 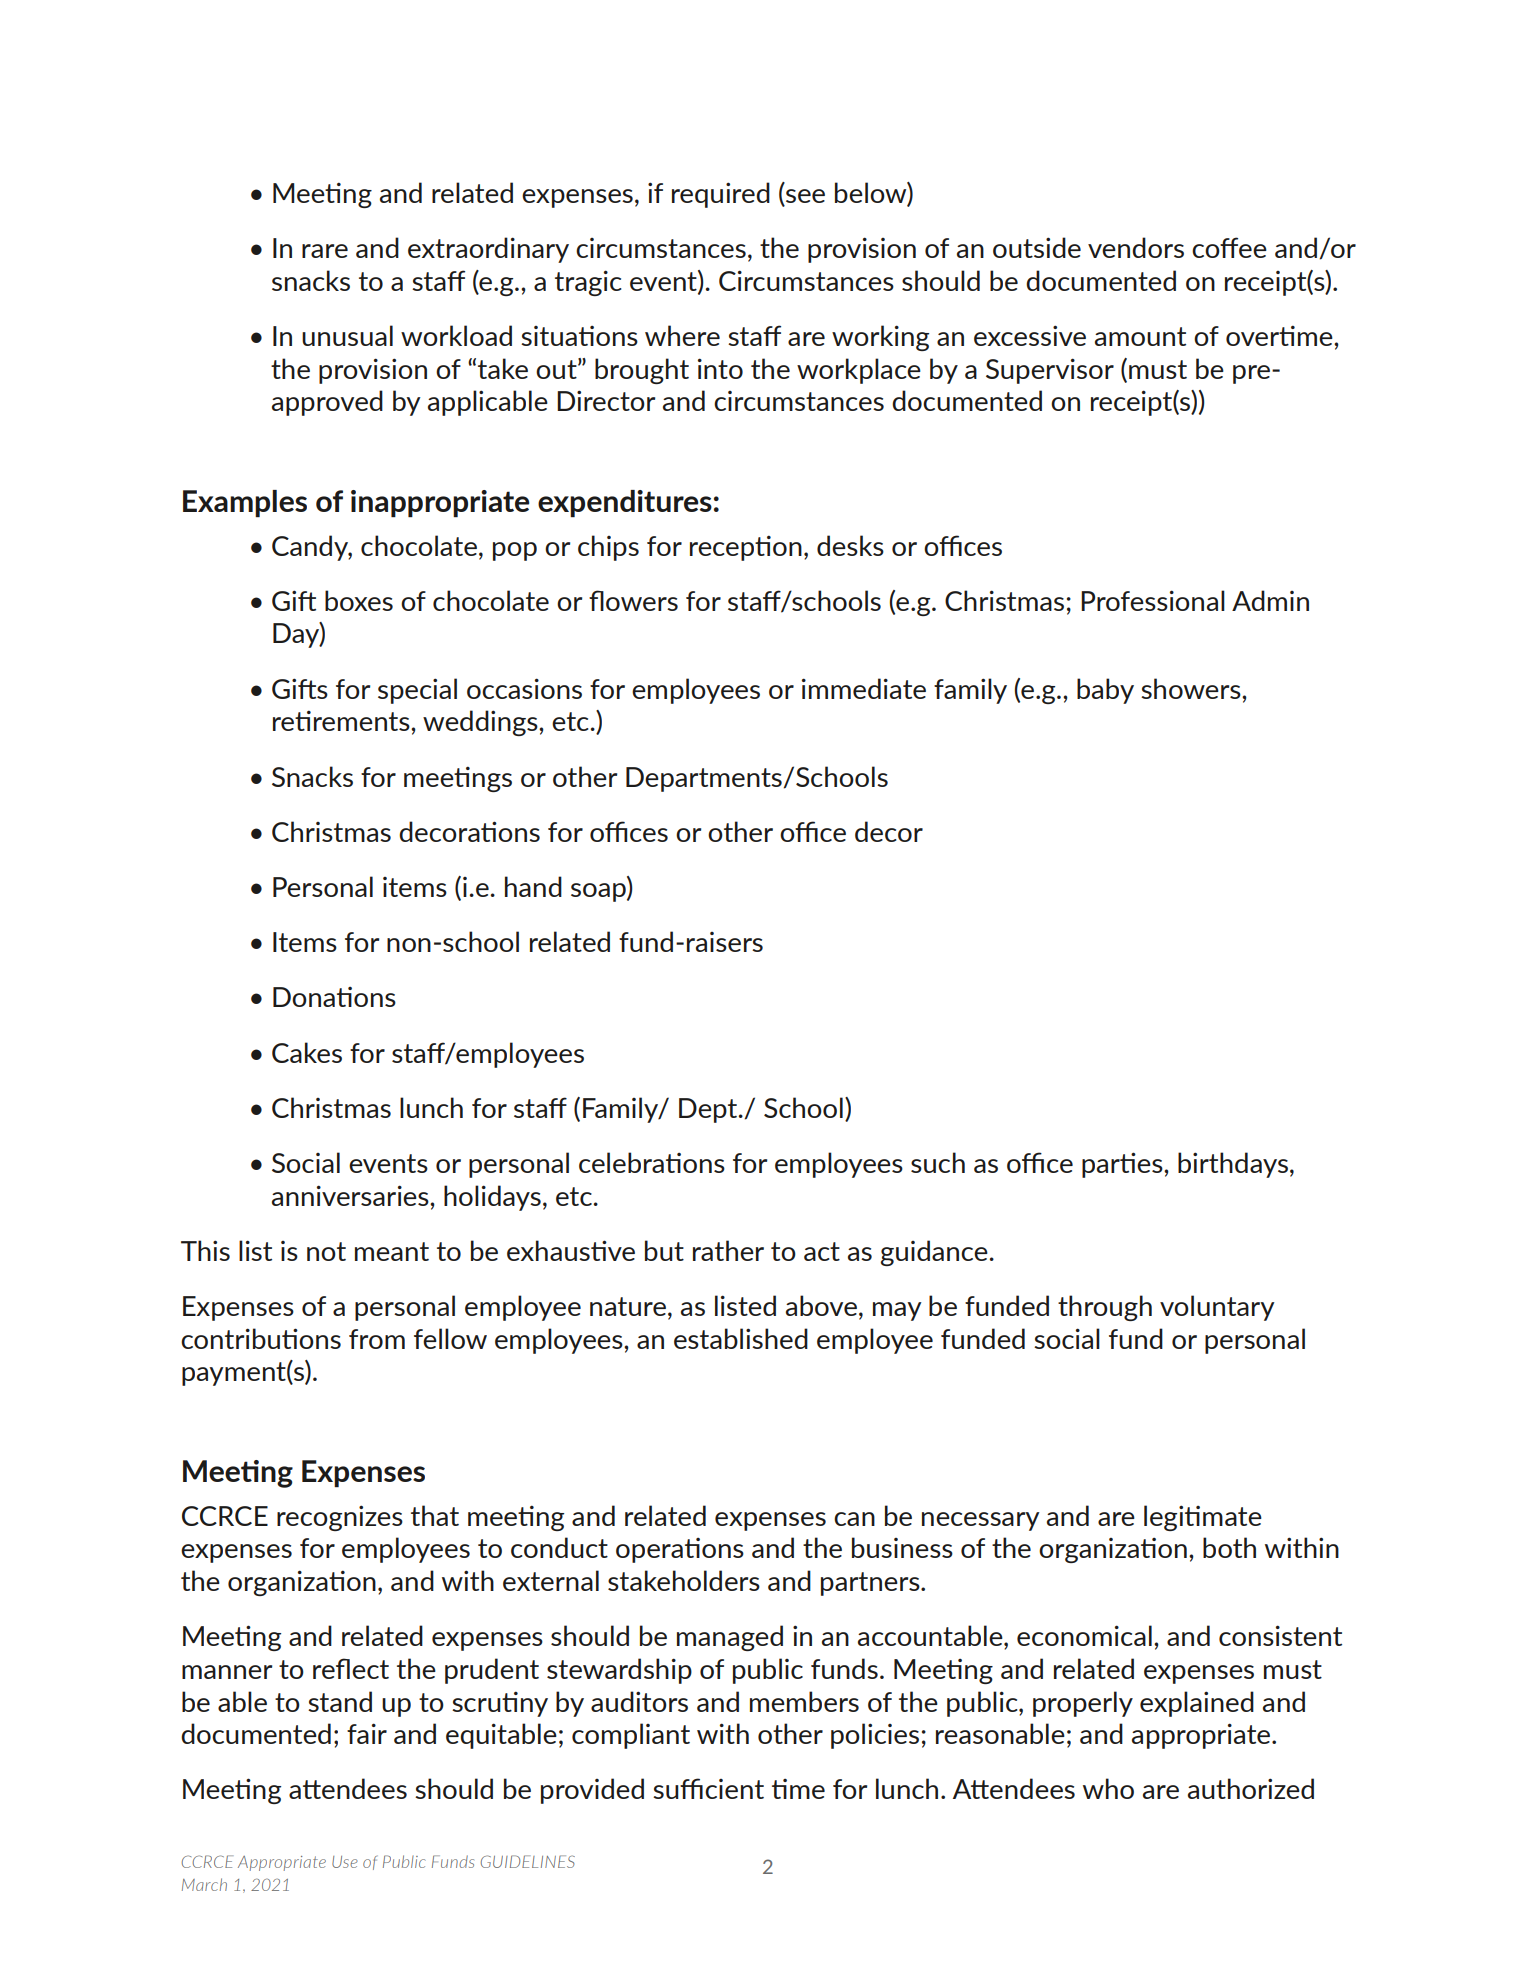 What do you see at coordinates (340, 1518) in the screenshot?
I see `recognizes` at bounding box center [340, 1518].
